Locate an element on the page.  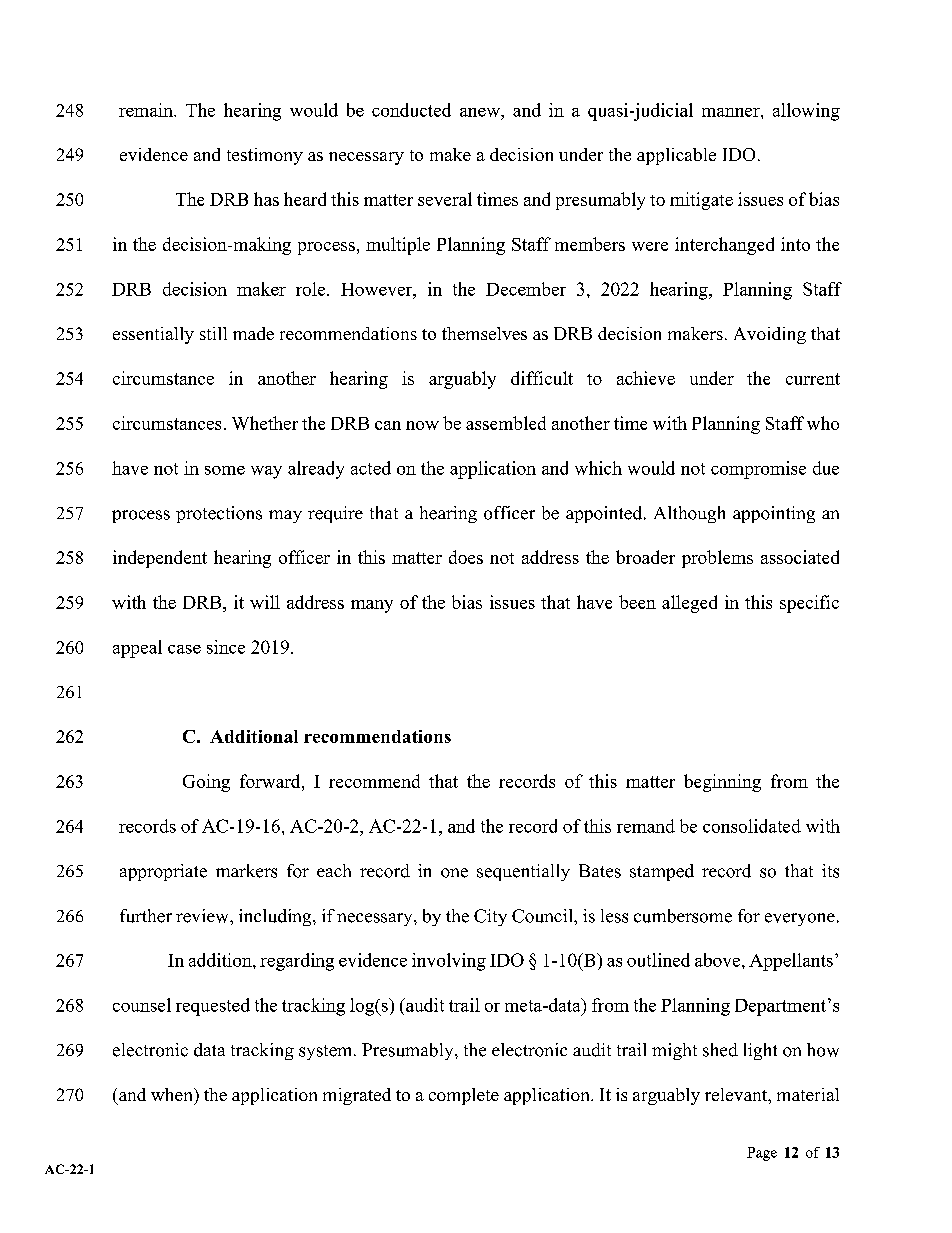
way is located at coordinates (266, 472).
